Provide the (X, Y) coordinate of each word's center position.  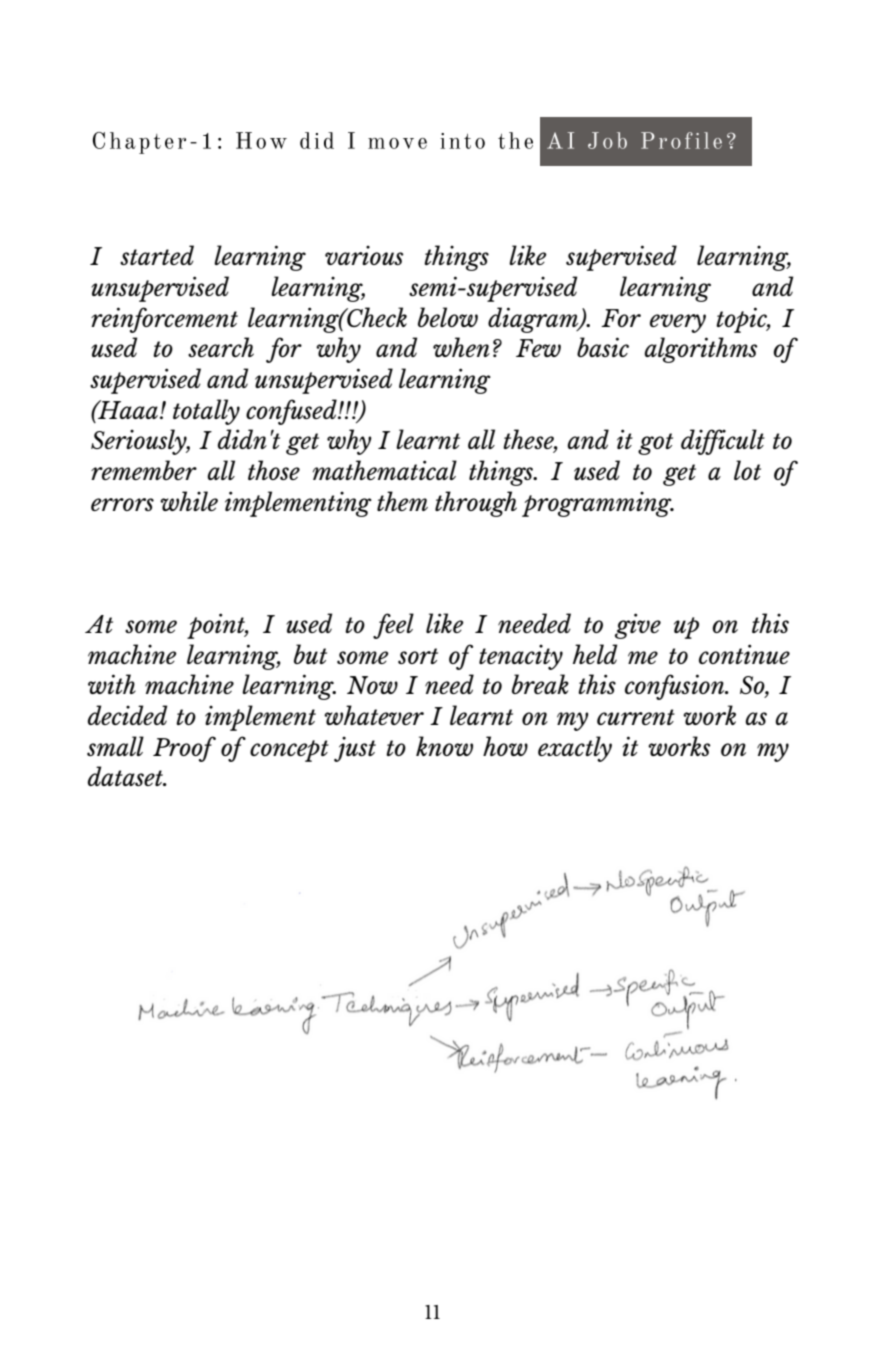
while (189, 501)
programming (598, 504)
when (461, 347)
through (476, 504)
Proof (184, 749)
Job (607, 140)
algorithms (701, 350)
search (221, 347)
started (157, 255)
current (636, 717)
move (397, 143)
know (444, 746)
